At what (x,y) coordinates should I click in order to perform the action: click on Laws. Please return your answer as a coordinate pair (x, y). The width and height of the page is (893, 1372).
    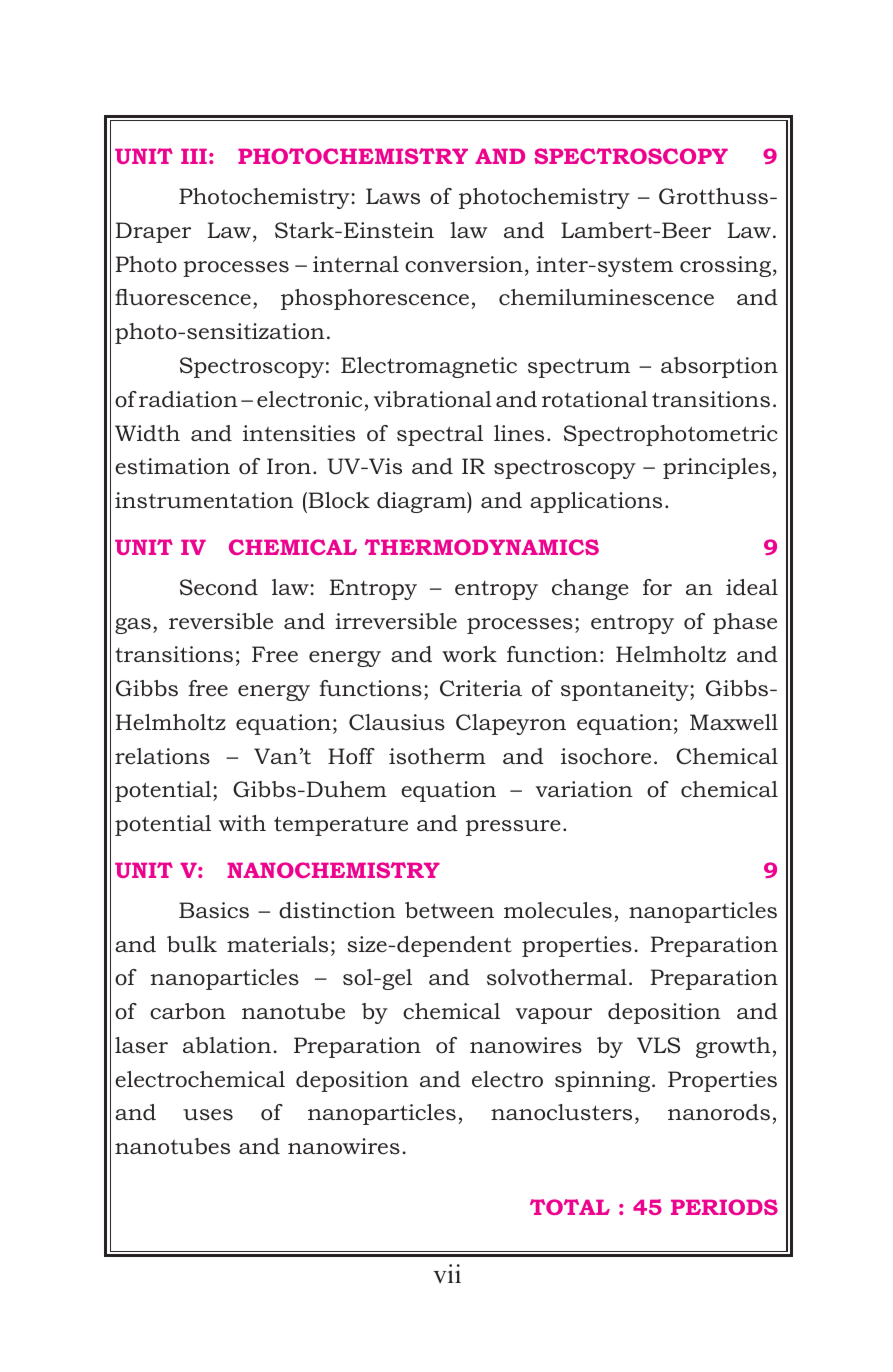
    Looking at the image, I should click on (393, 196).
